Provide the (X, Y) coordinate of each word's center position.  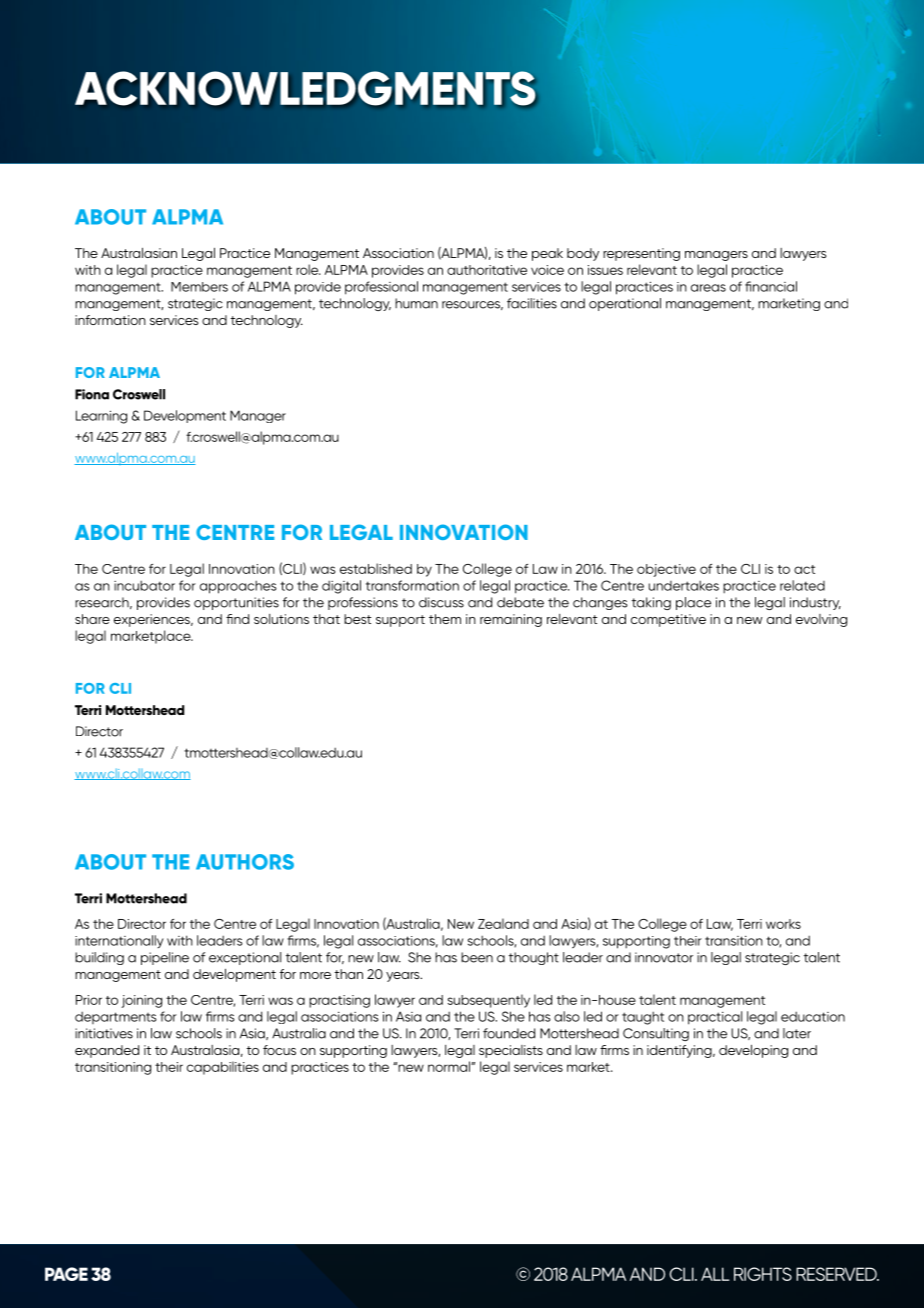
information (110, 320)
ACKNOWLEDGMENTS (305, 88)
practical (715, 1018)
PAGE (66, 1274)
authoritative (487, 270)
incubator (144, 585)
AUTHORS (245, 862)
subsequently (489, 1001)
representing (641, 254)
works (783, 924)
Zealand (503, 923)
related (802, 585)
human (416, 303)
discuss (441, 602)
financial (771, 286)
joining (141, 1001)
